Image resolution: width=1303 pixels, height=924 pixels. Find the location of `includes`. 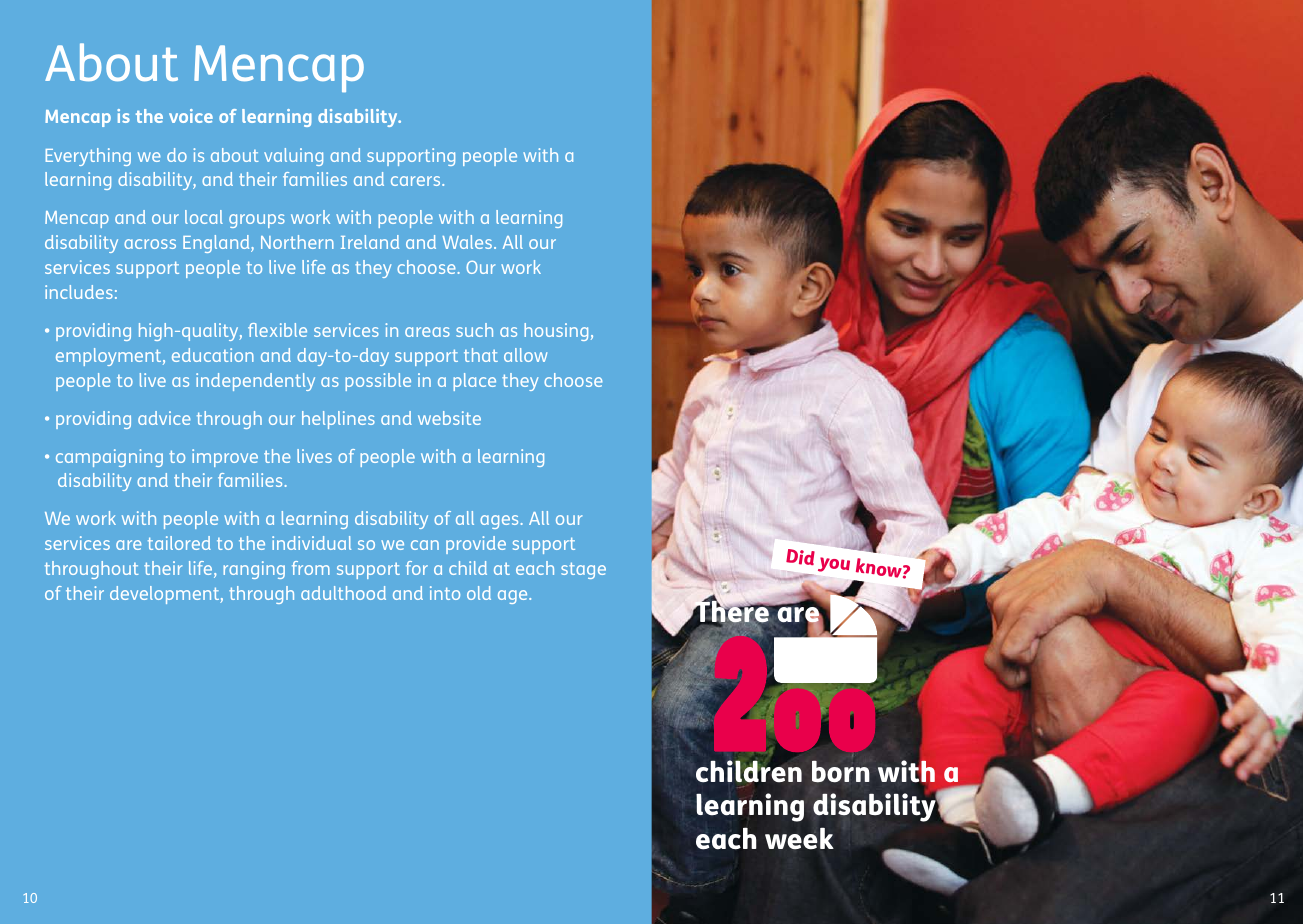

includes is located at coordinates (79, 292).
